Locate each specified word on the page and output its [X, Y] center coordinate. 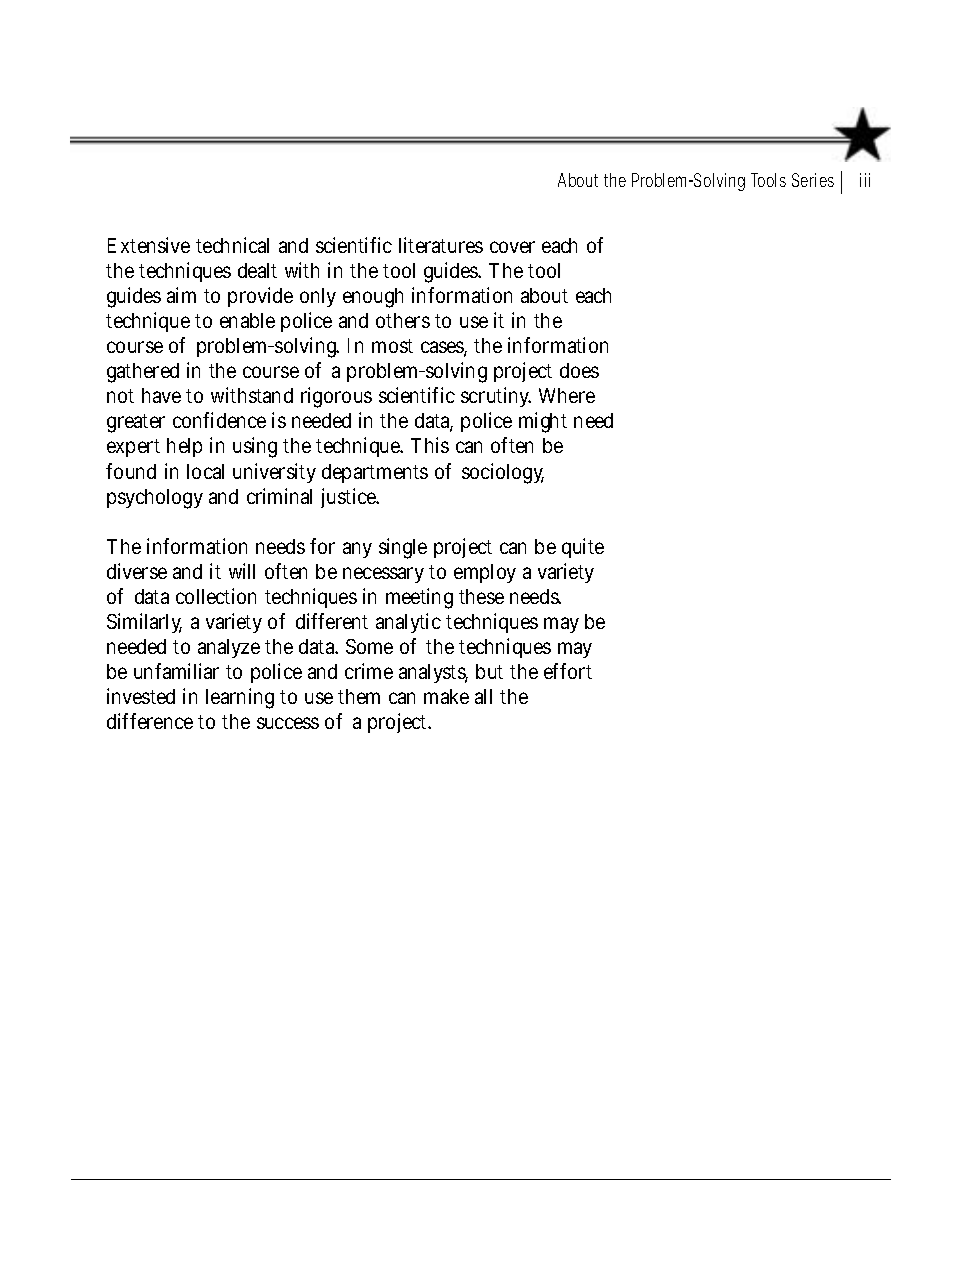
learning [240, 698]
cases [443, 348]
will [242, 571]
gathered [143, 373]
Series [813, 180]
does [579, 370]
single [403, 548]
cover [512, 247]
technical [232, 245]
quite [583, 548]
